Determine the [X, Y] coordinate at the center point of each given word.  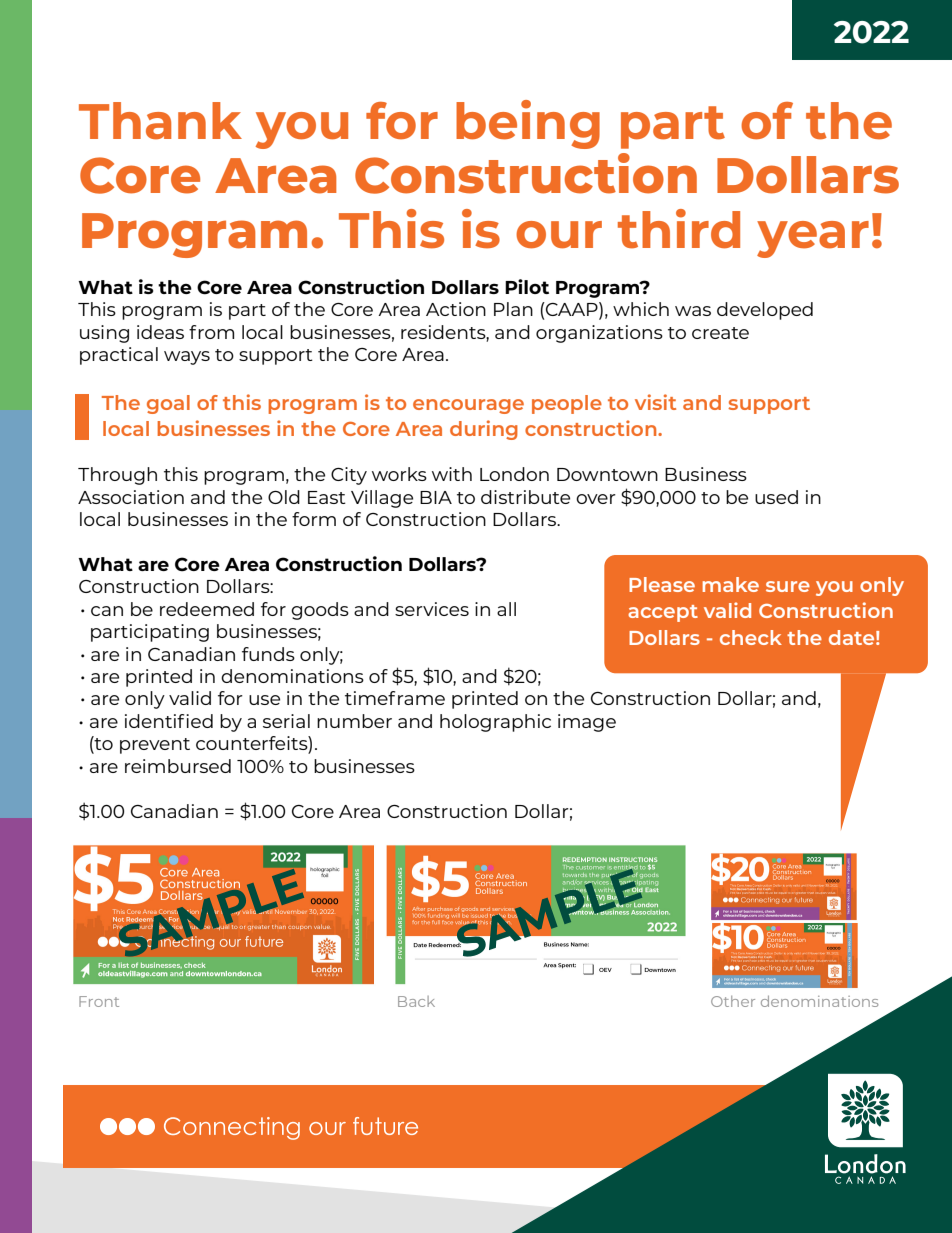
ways [187, 358]
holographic [495, 723]
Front [99, 1001]
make [731, 584]
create [720, 333]
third [679, 229]
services [432, 609]
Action [456, 309]
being [528, 124]
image [587, 723]
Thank [160, 121]
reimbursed [178, 766]
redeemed [207, 609]
